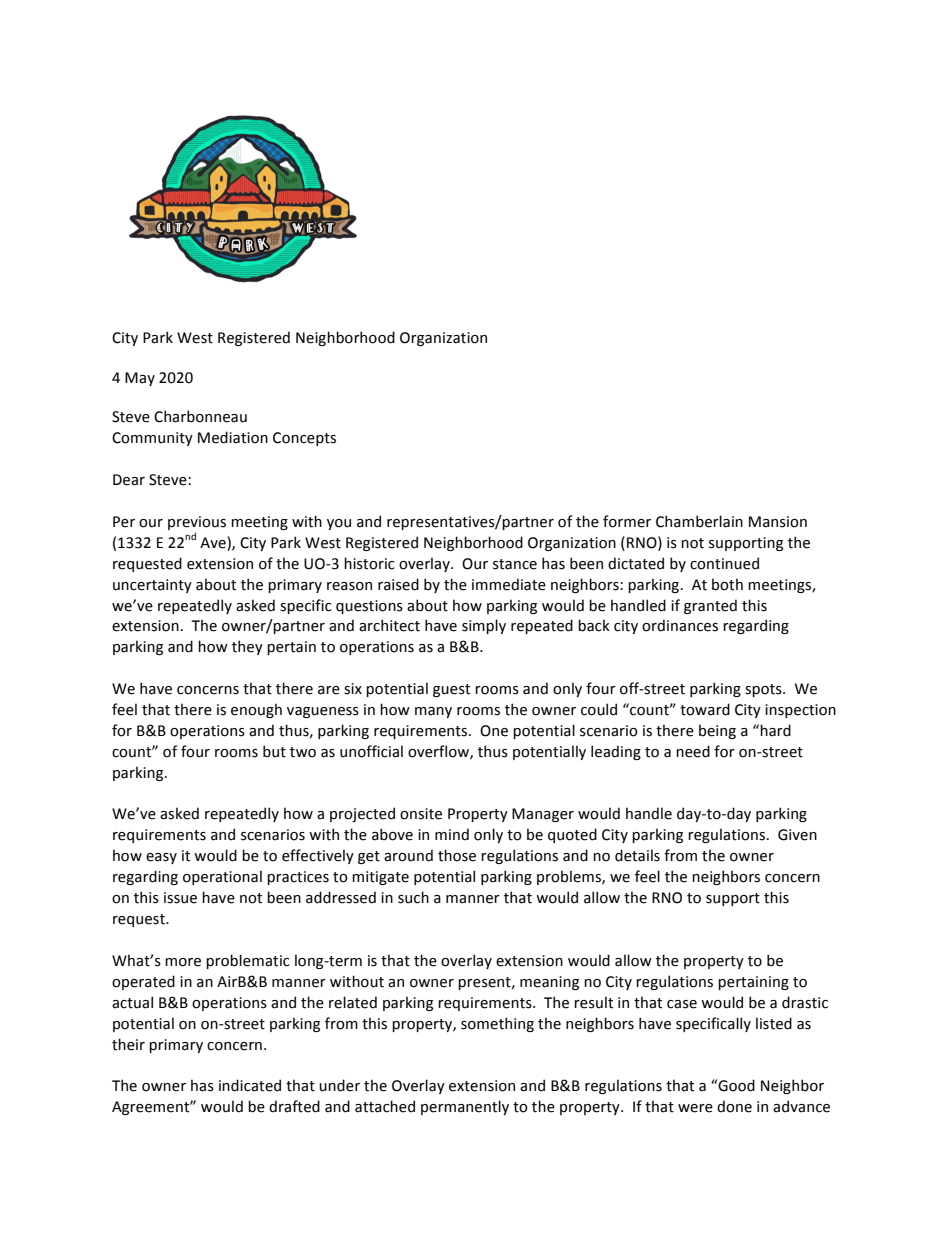  Describe the element at coordinates (274, 751) in the screenshot. I see `but` at that location.
